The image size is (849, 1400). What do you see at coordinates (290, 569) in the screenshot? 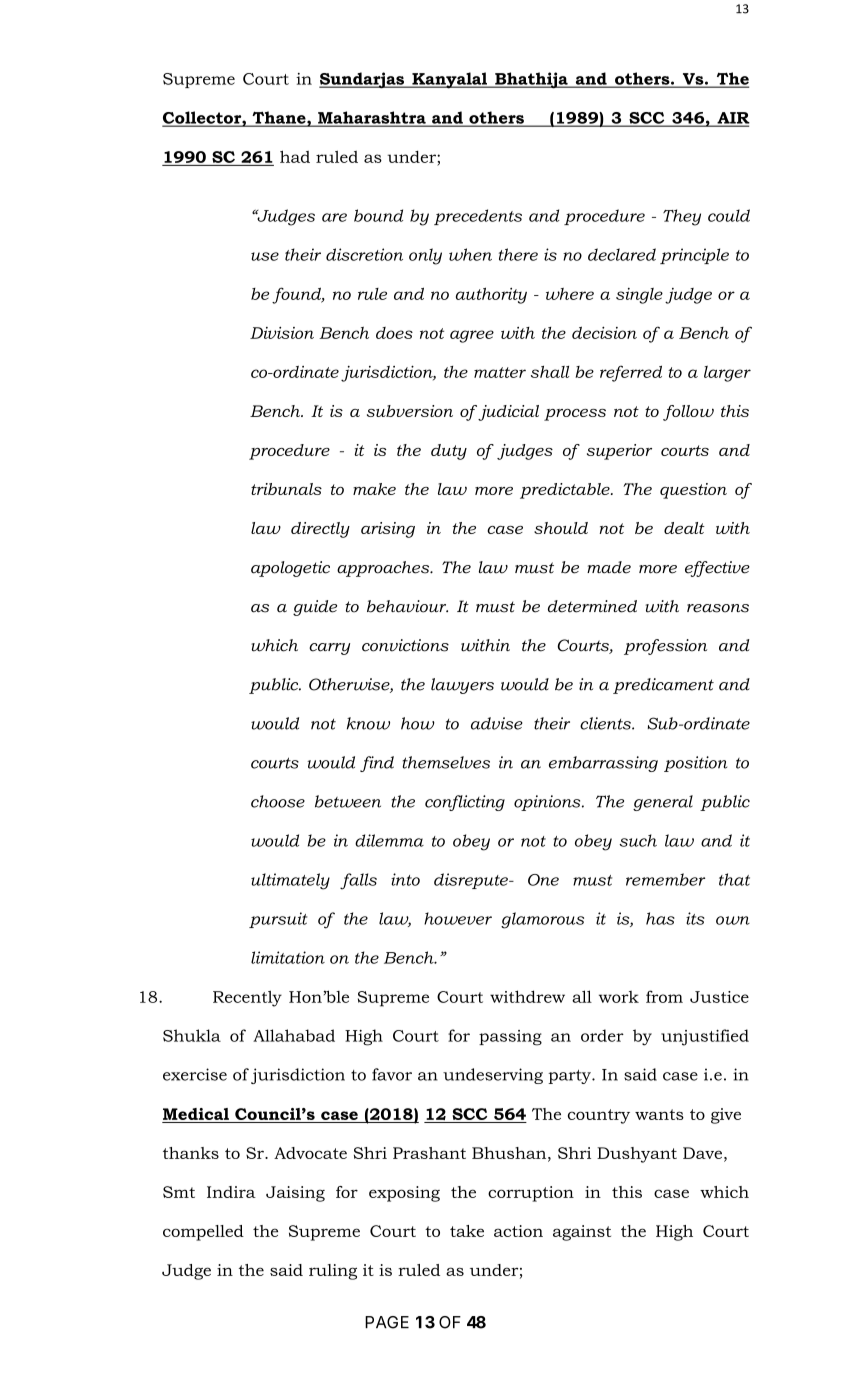
I see `apologetic` at bounding box center [290, 569].
